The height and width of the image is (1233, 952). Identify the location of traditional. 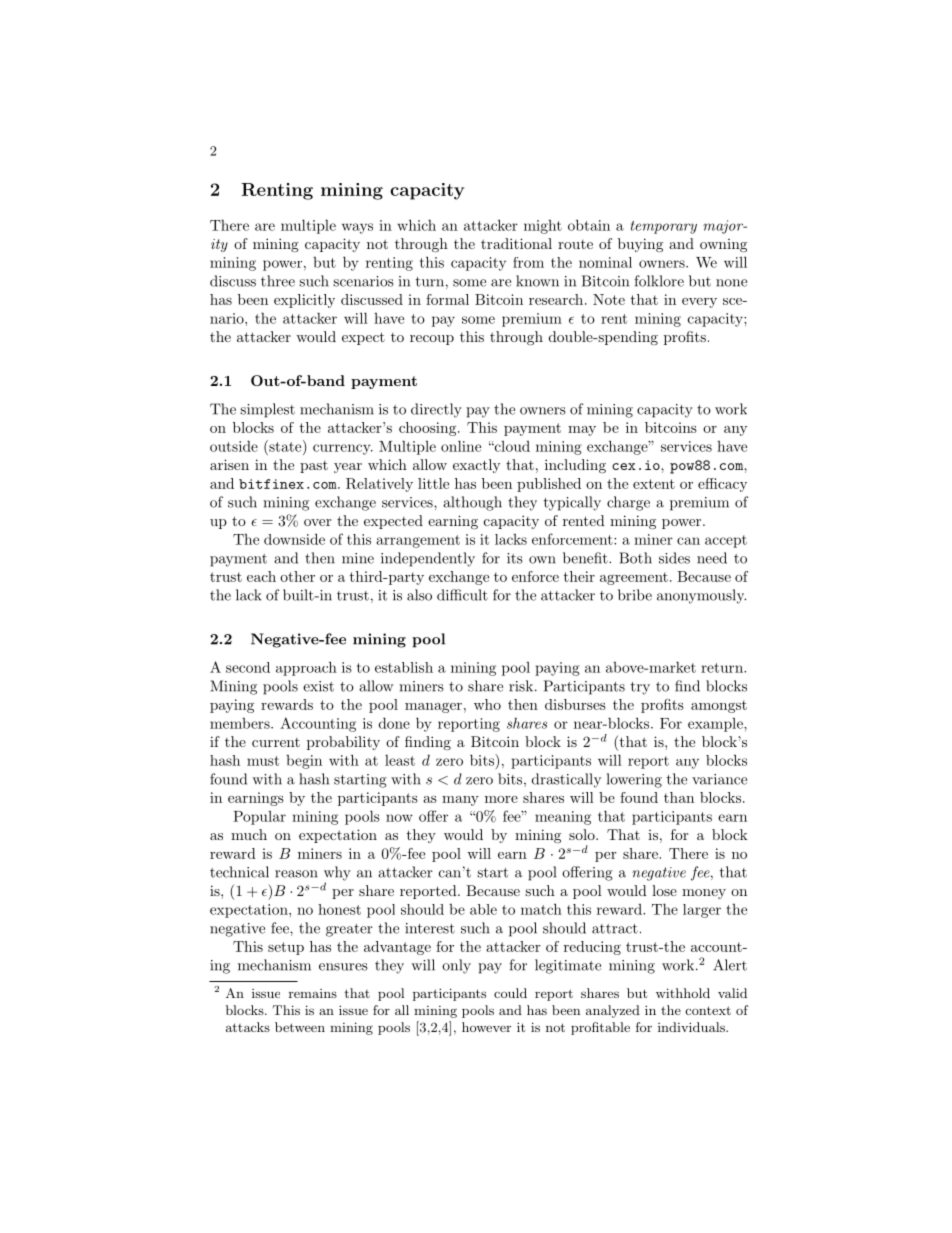
(516, 243).
